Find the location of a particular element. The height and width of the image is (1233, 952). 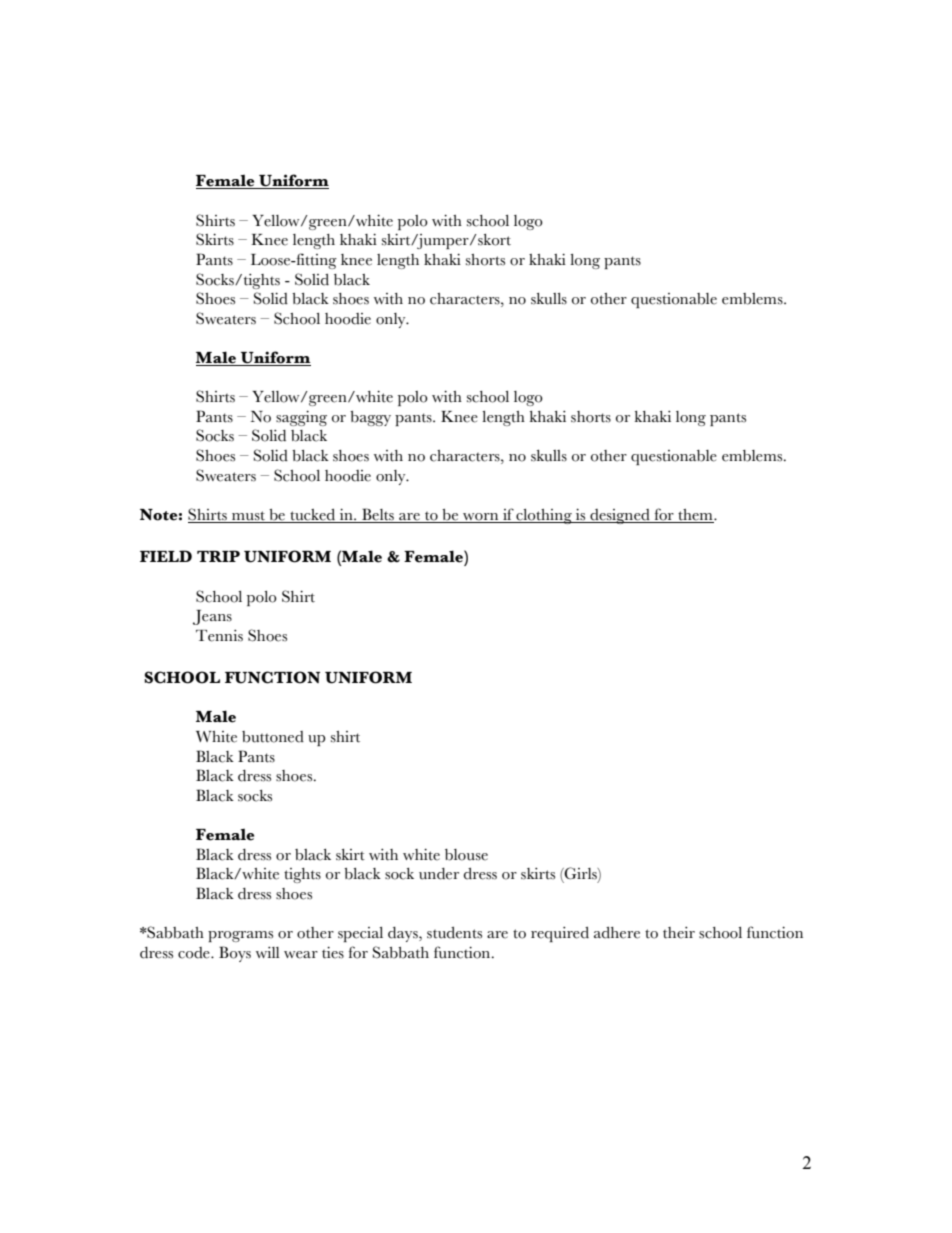

them is located at coordinates (696, 515).
